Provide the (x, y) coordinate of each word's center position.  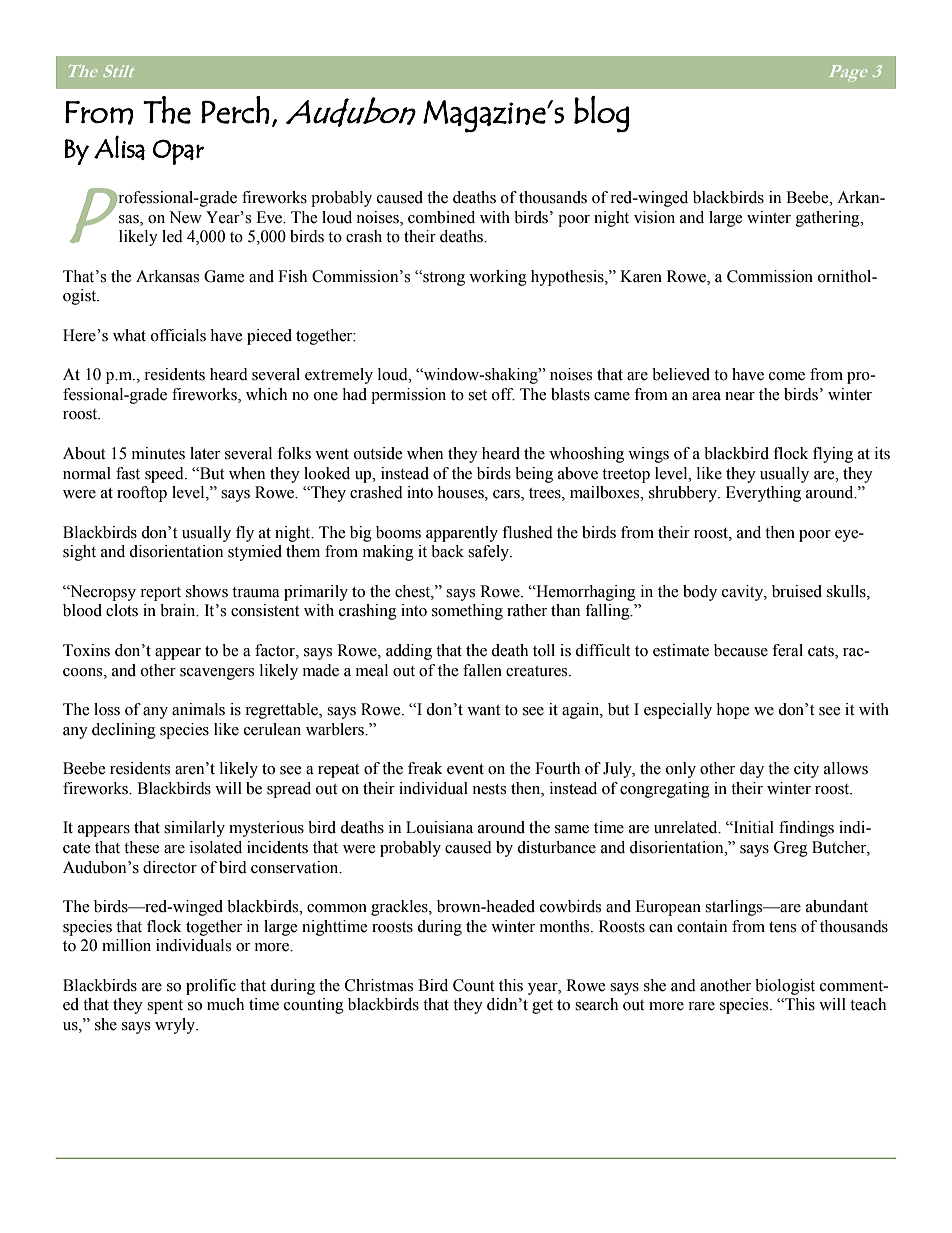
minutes (158, 453)
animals (198, 709)
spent (165, 1007)
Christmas (379, 985)
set (477, 395)
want (483, 710)
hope (733, 711)
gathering (829, 219)
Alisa (119, 147)
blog (601, 114)
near (740, 396)
